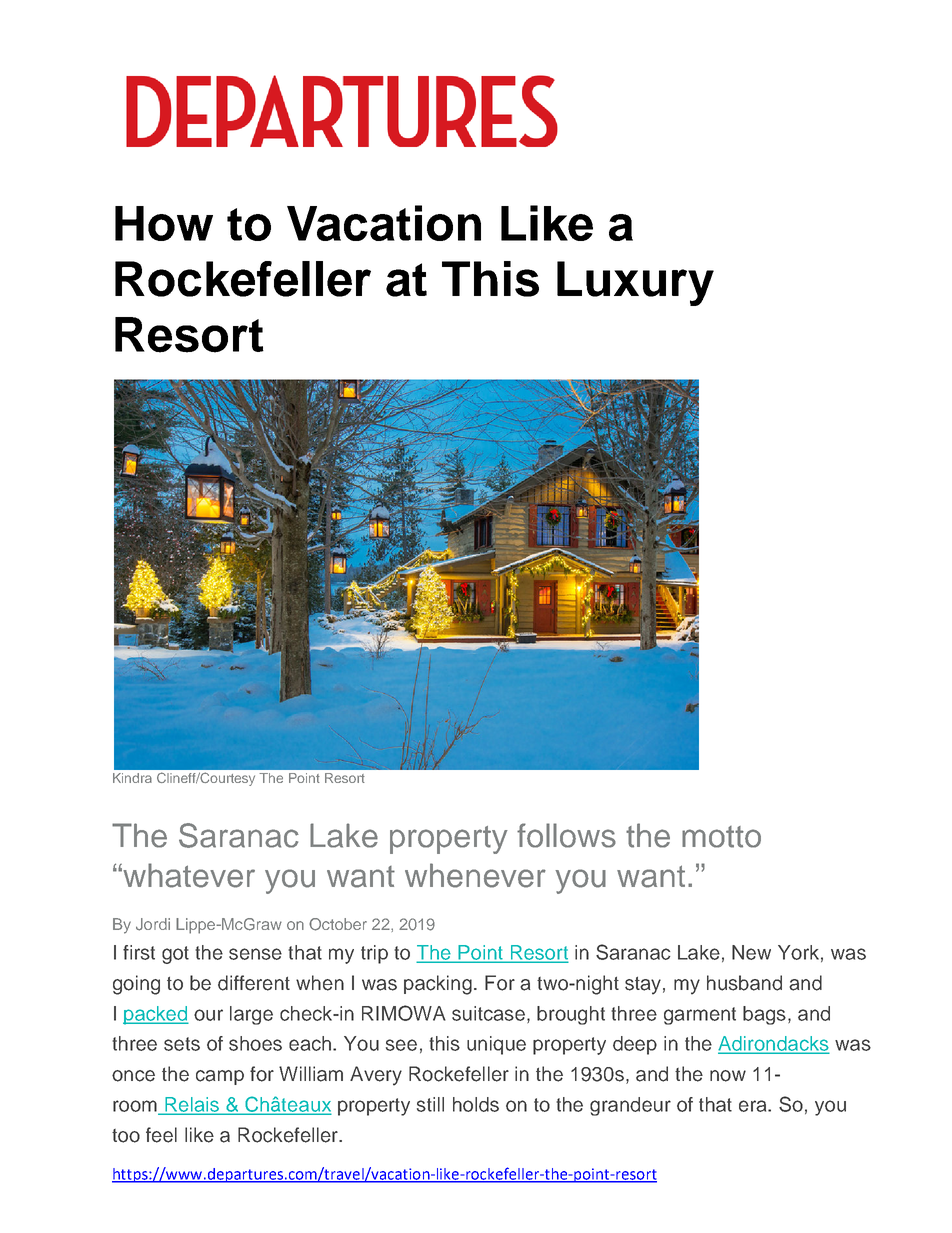 This screenshot has height=1233, width=952. Describe the element at coordinates (164, 223) in the screenshot. I see `How` at that location.
